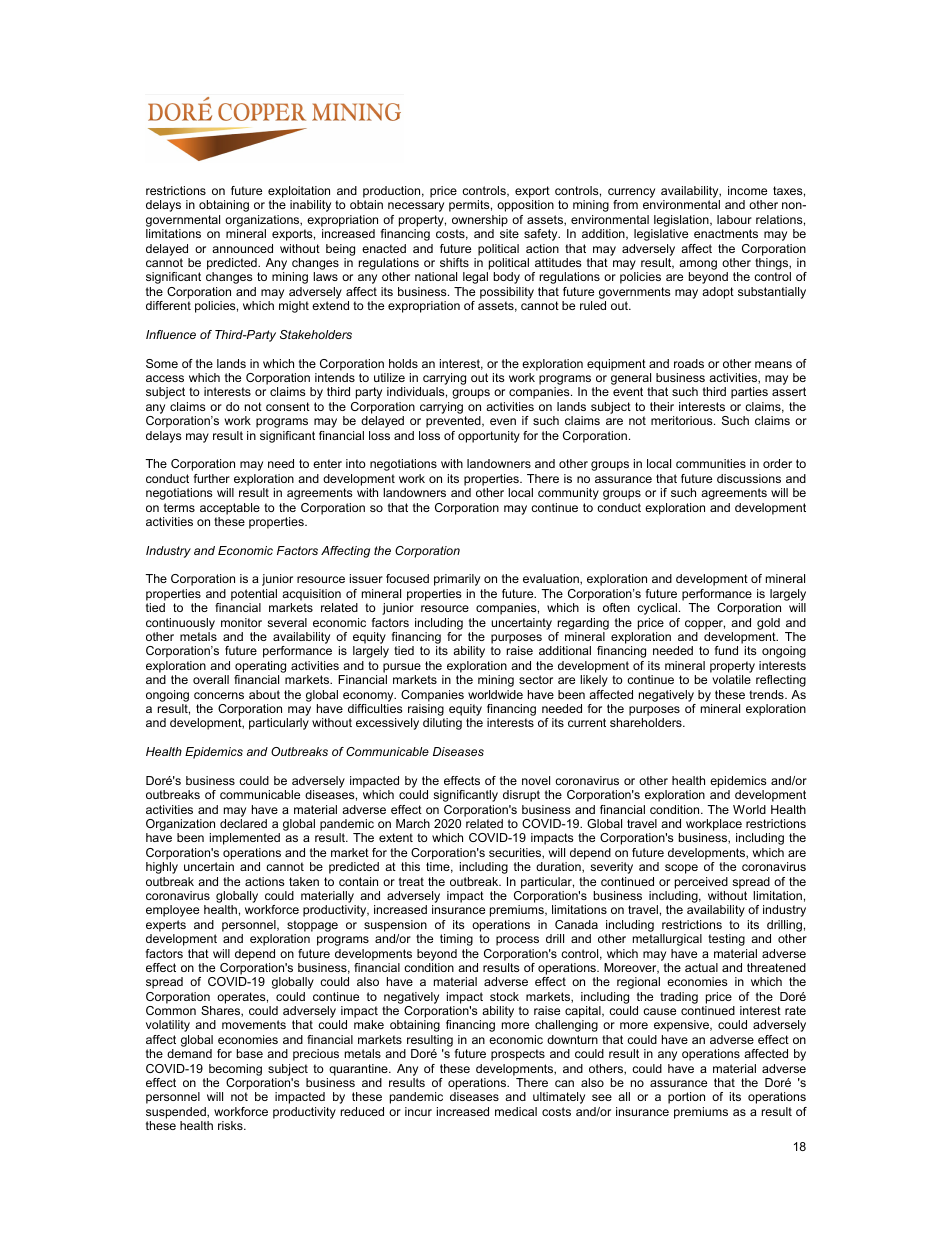  I want to click on acceptable, so click(230, 509).
